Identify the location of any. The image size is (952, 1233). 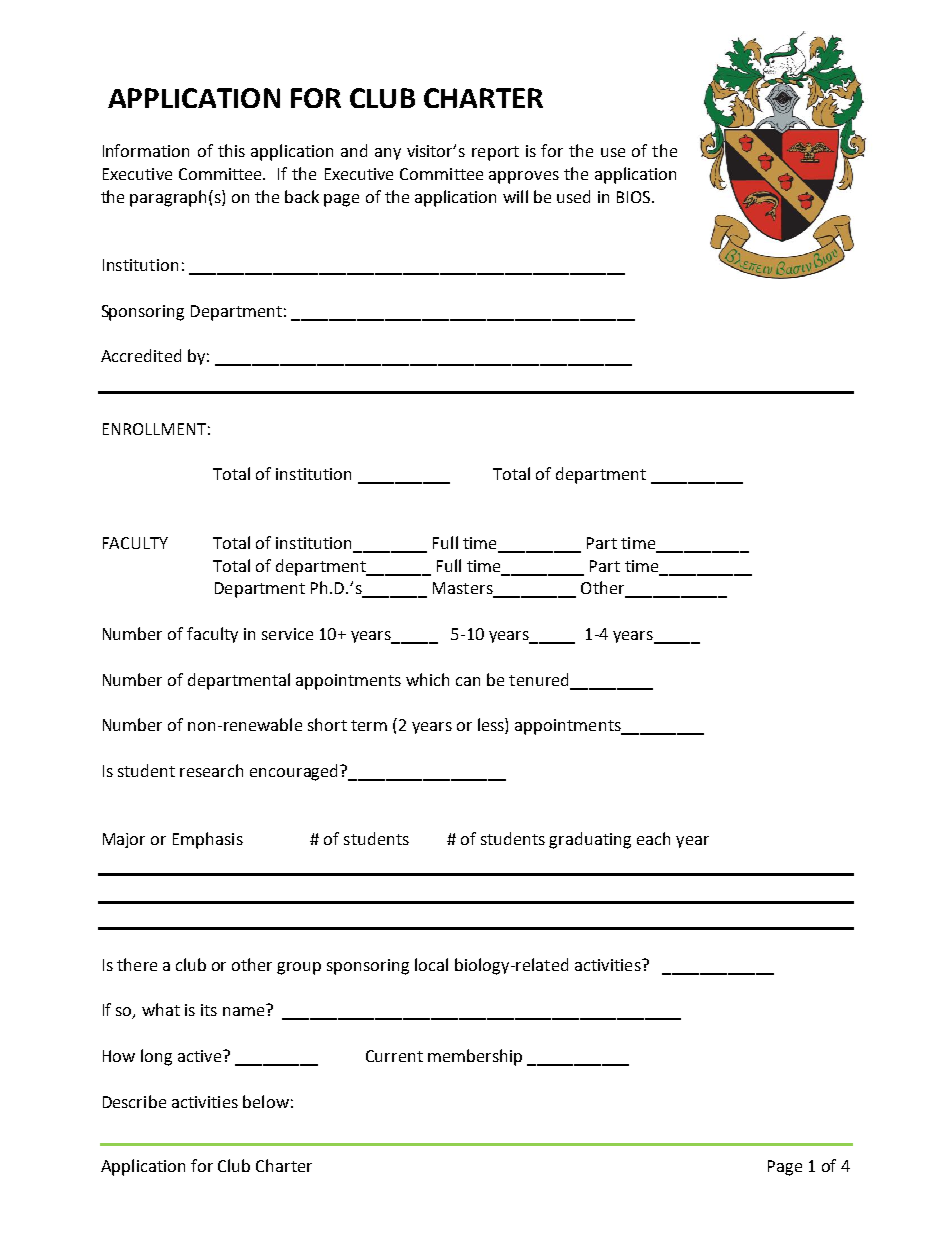
(388, 154).
